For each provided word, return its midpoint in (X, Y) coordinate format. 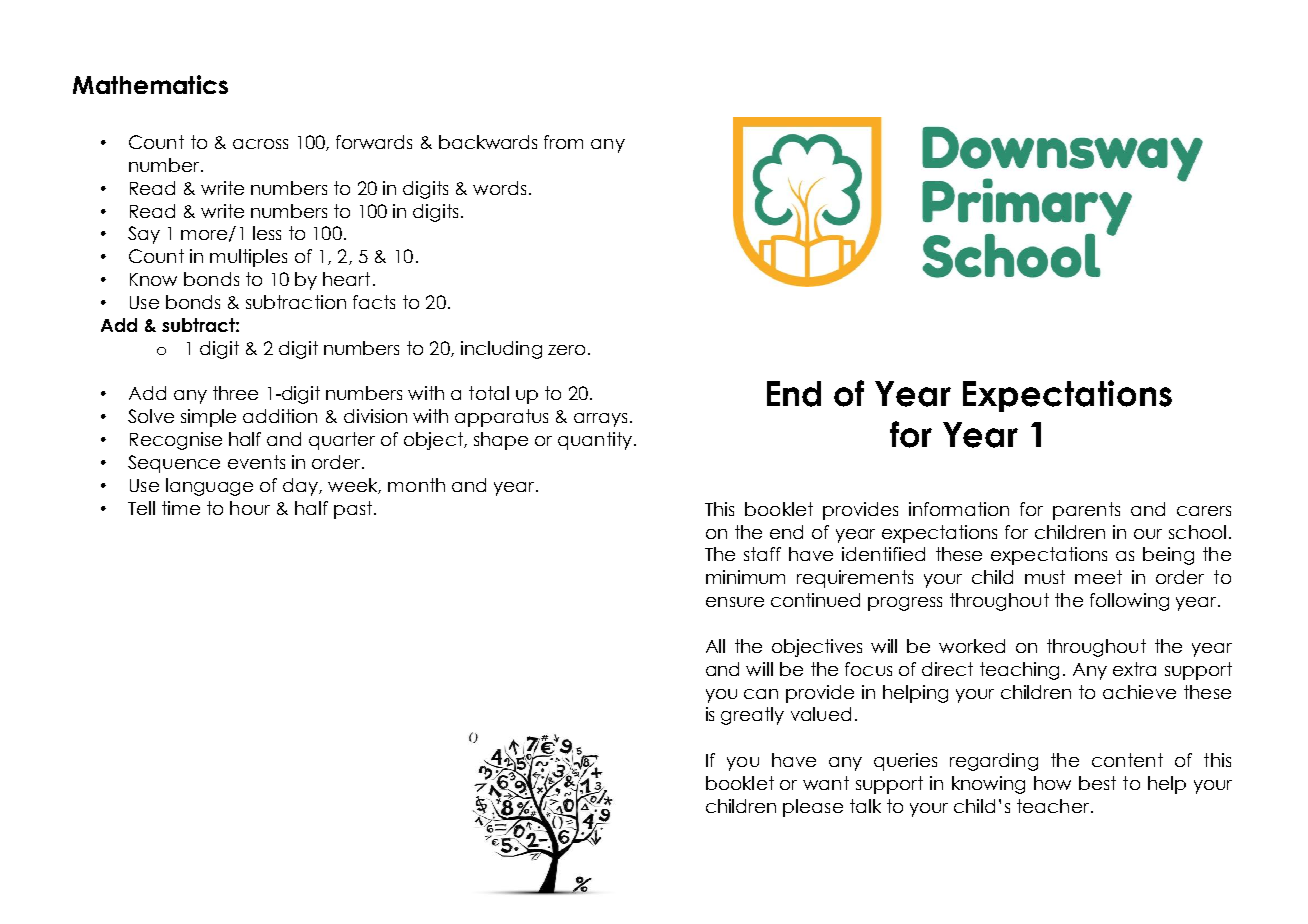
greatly (752, 716)
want (826, 783)
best (1097, 783)
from (563, 142)
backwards (488, 142)
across (260, 144)
